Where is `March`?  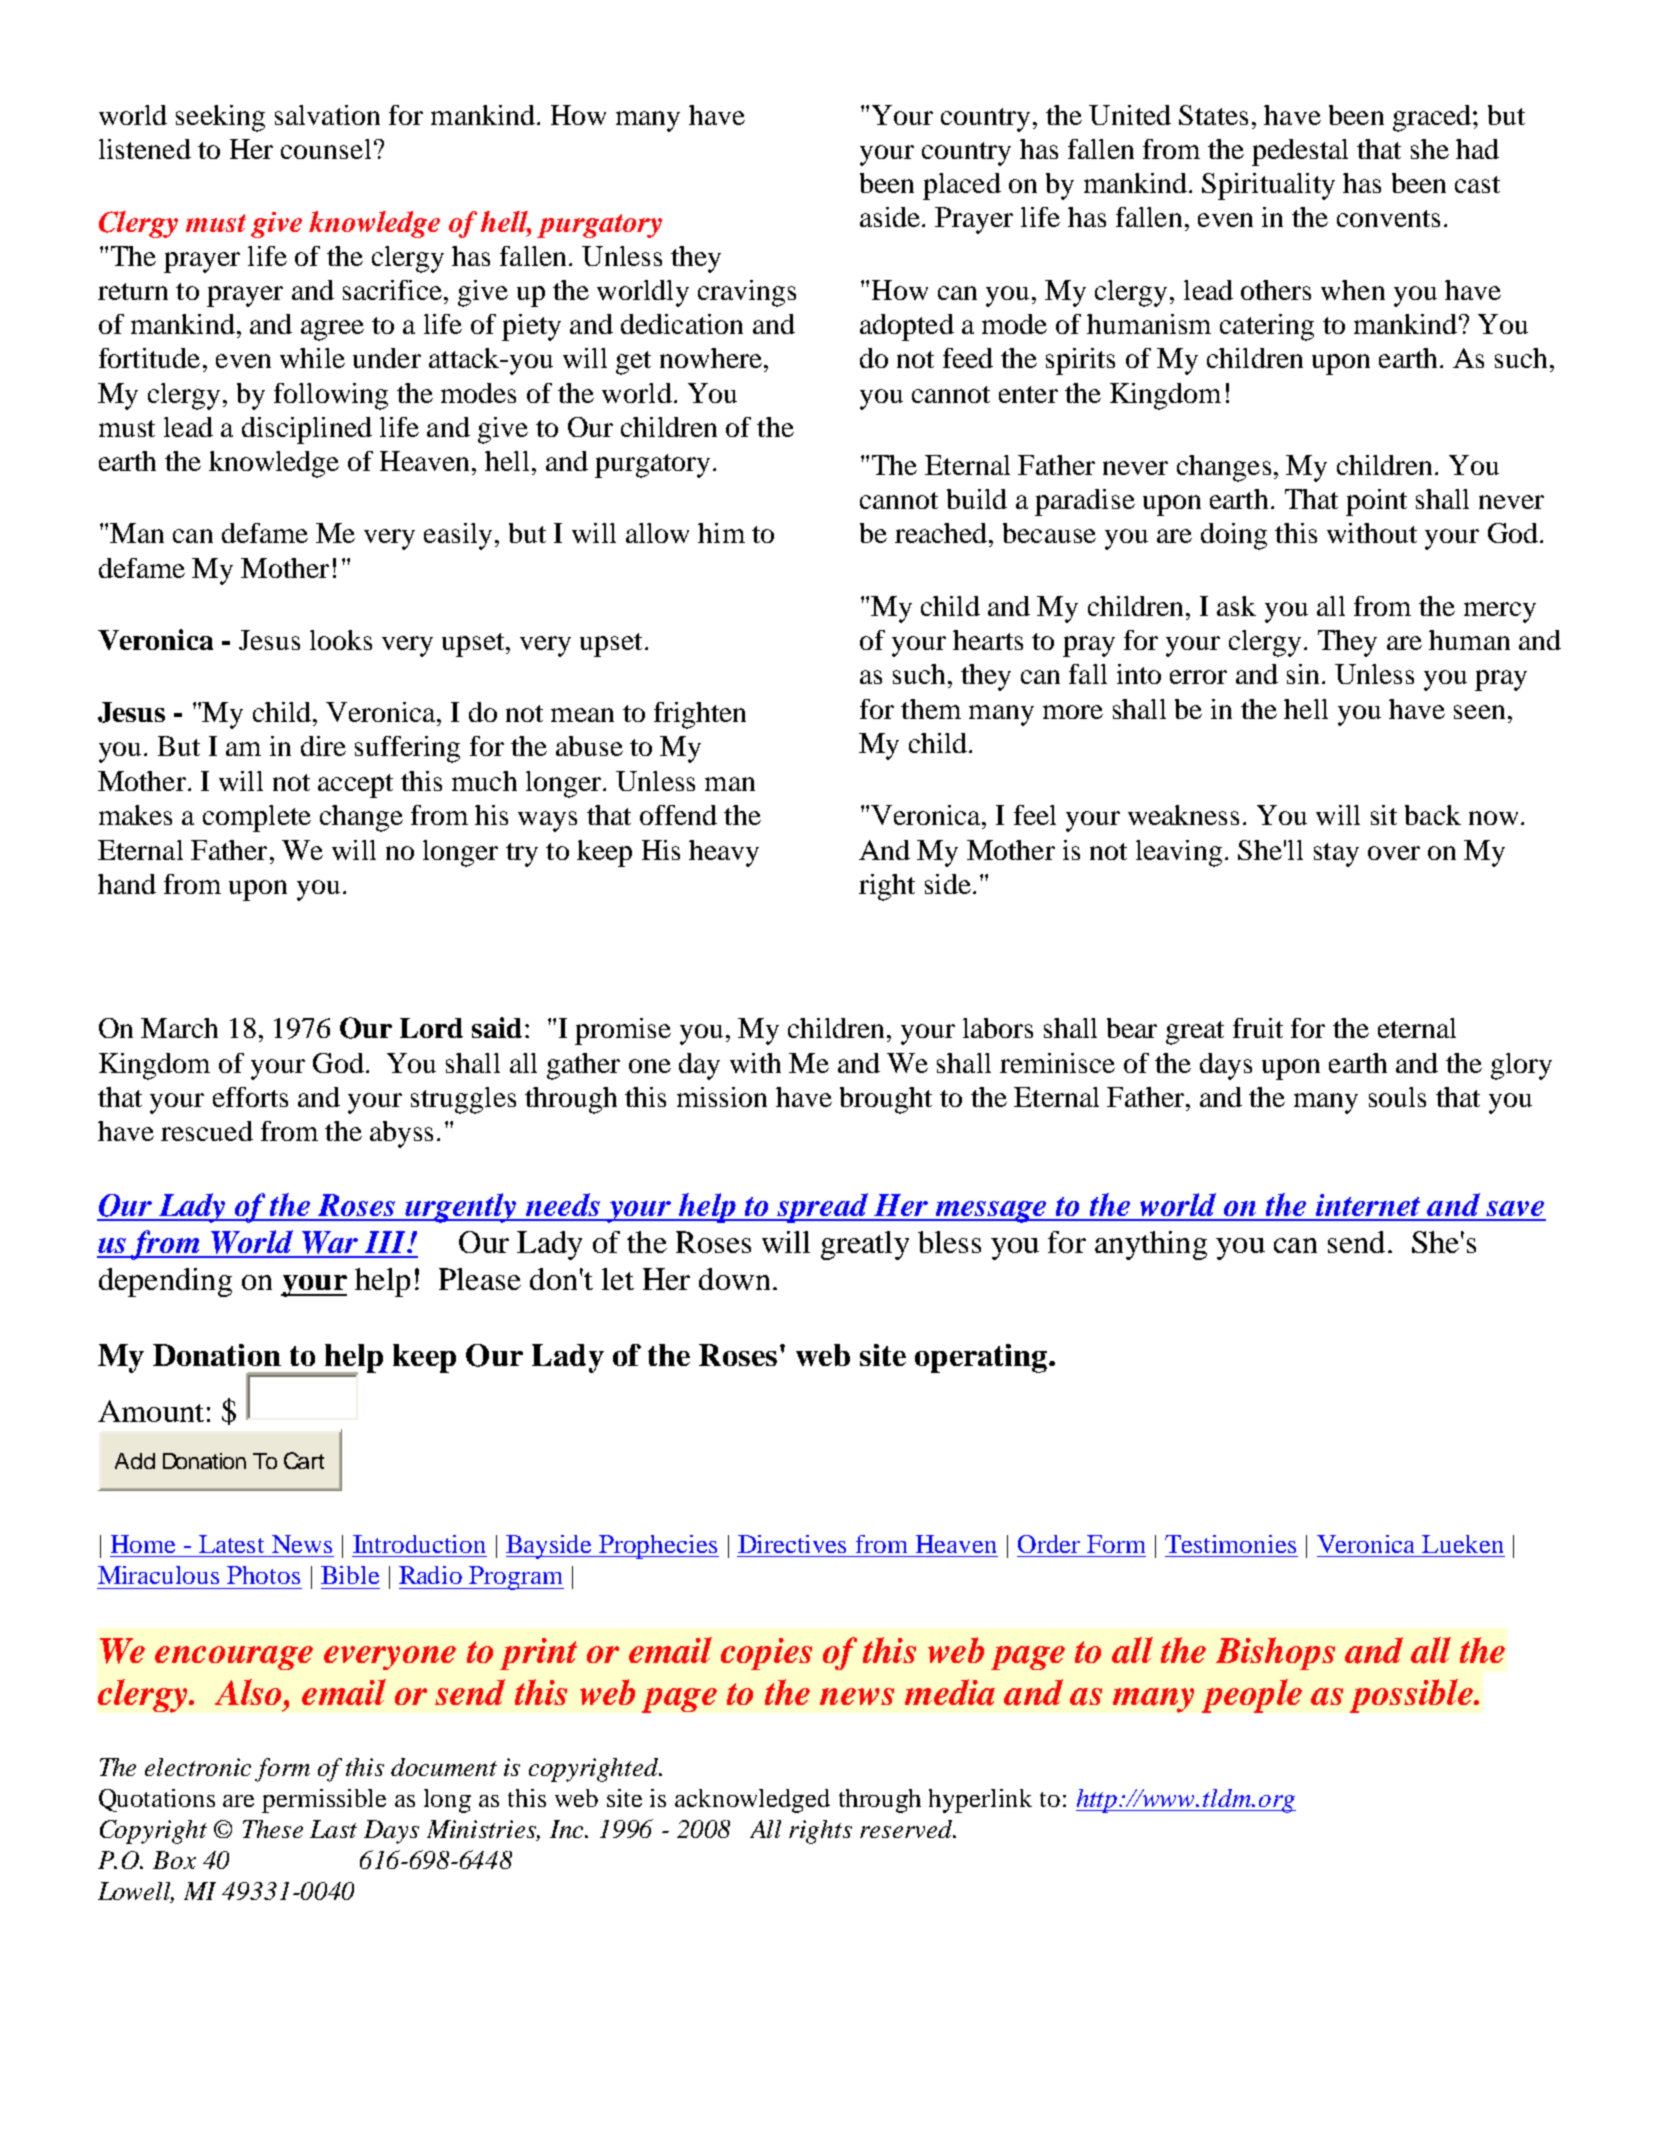 March is located at coordinates (179, 1028).
